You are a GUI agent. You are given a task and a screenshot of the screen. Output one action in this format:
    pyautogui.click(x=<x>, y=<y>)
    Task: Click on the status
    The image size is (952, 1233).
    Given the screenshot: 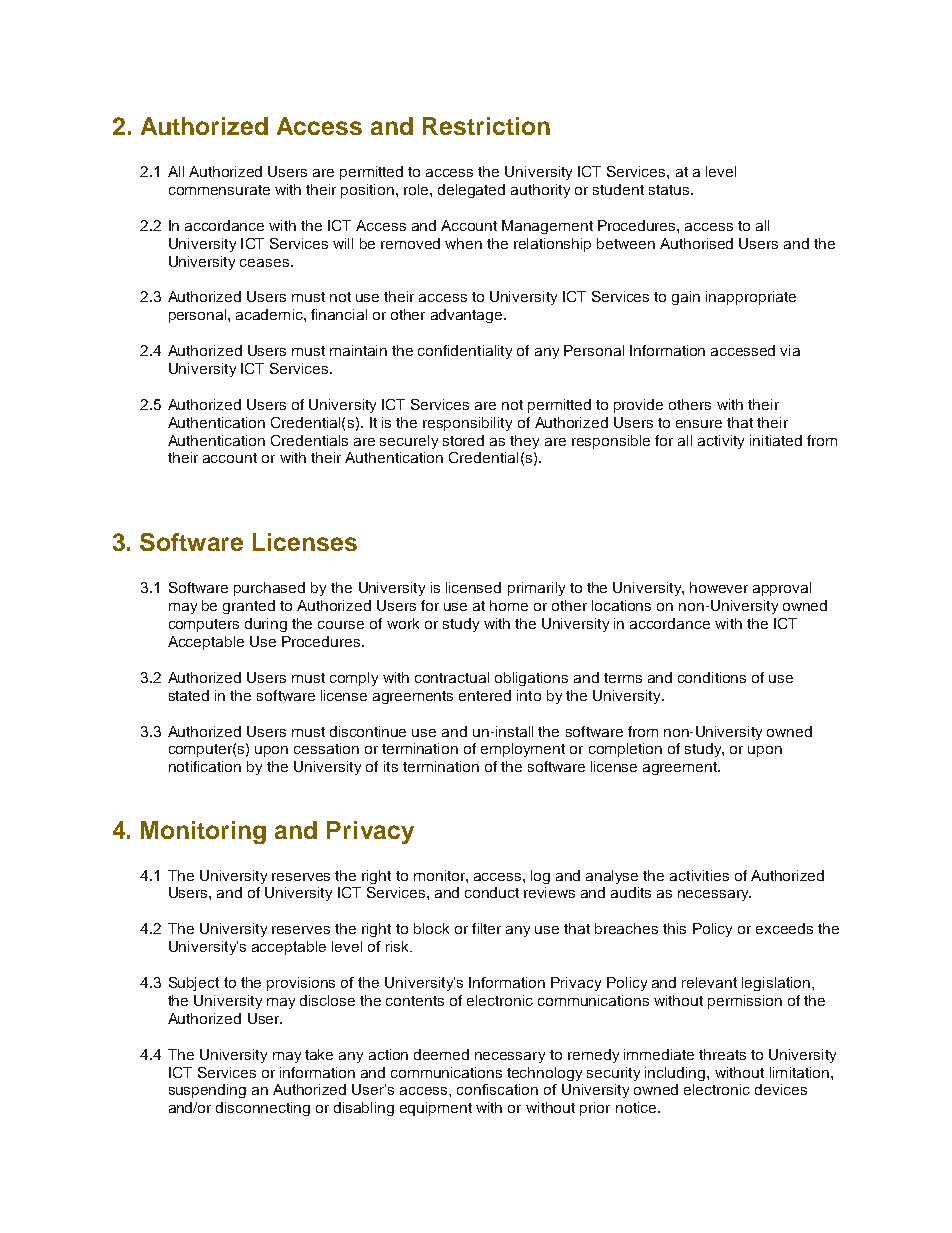 What is the action you would take?
    pyautogui.click(x=670, y=190)
